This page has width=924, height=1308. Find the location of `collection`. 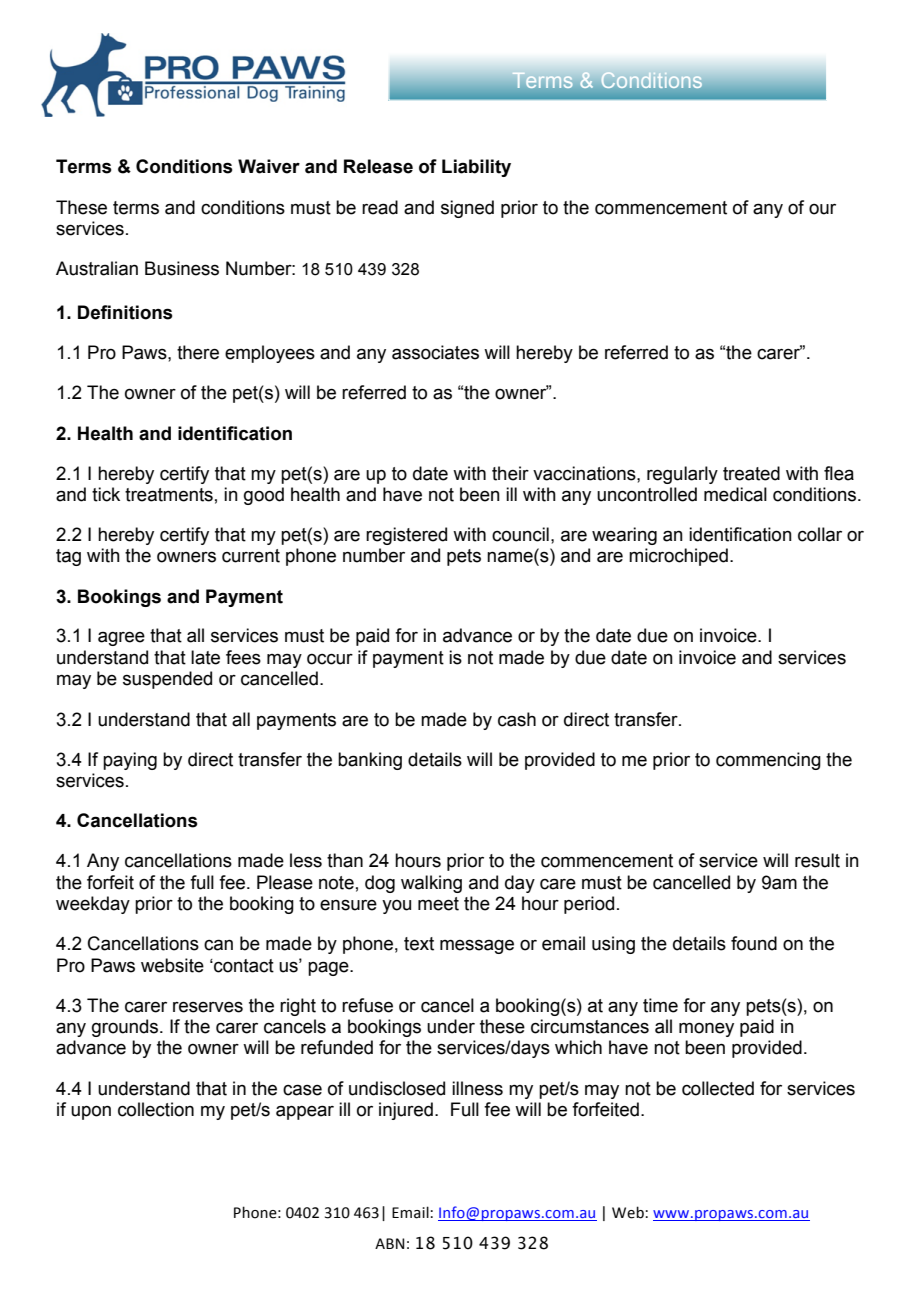

collection is located at coordinates (156, 1109).
